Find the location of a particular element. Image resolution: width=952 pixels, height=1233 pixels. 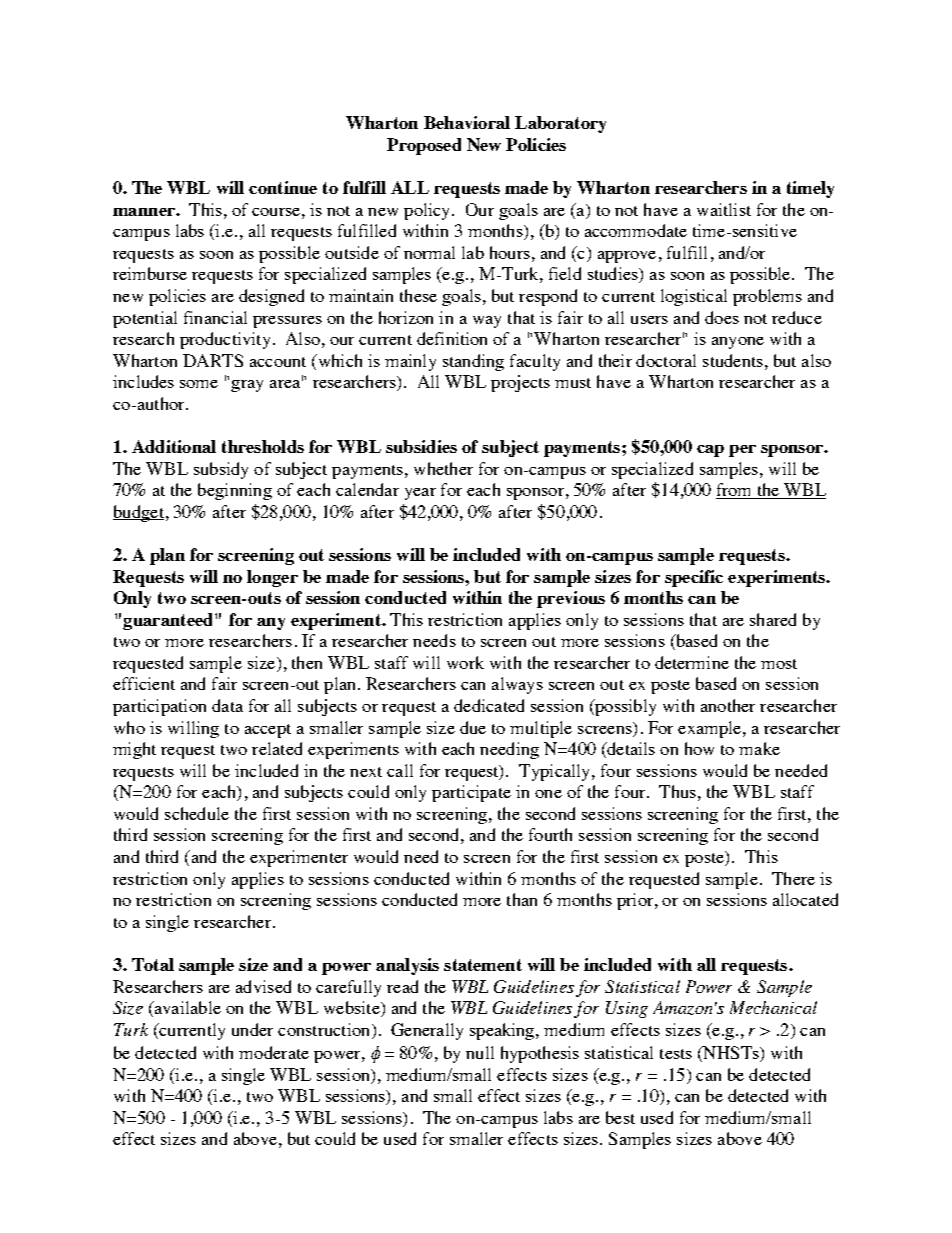

schedule is located at coordinates (197, 813).
